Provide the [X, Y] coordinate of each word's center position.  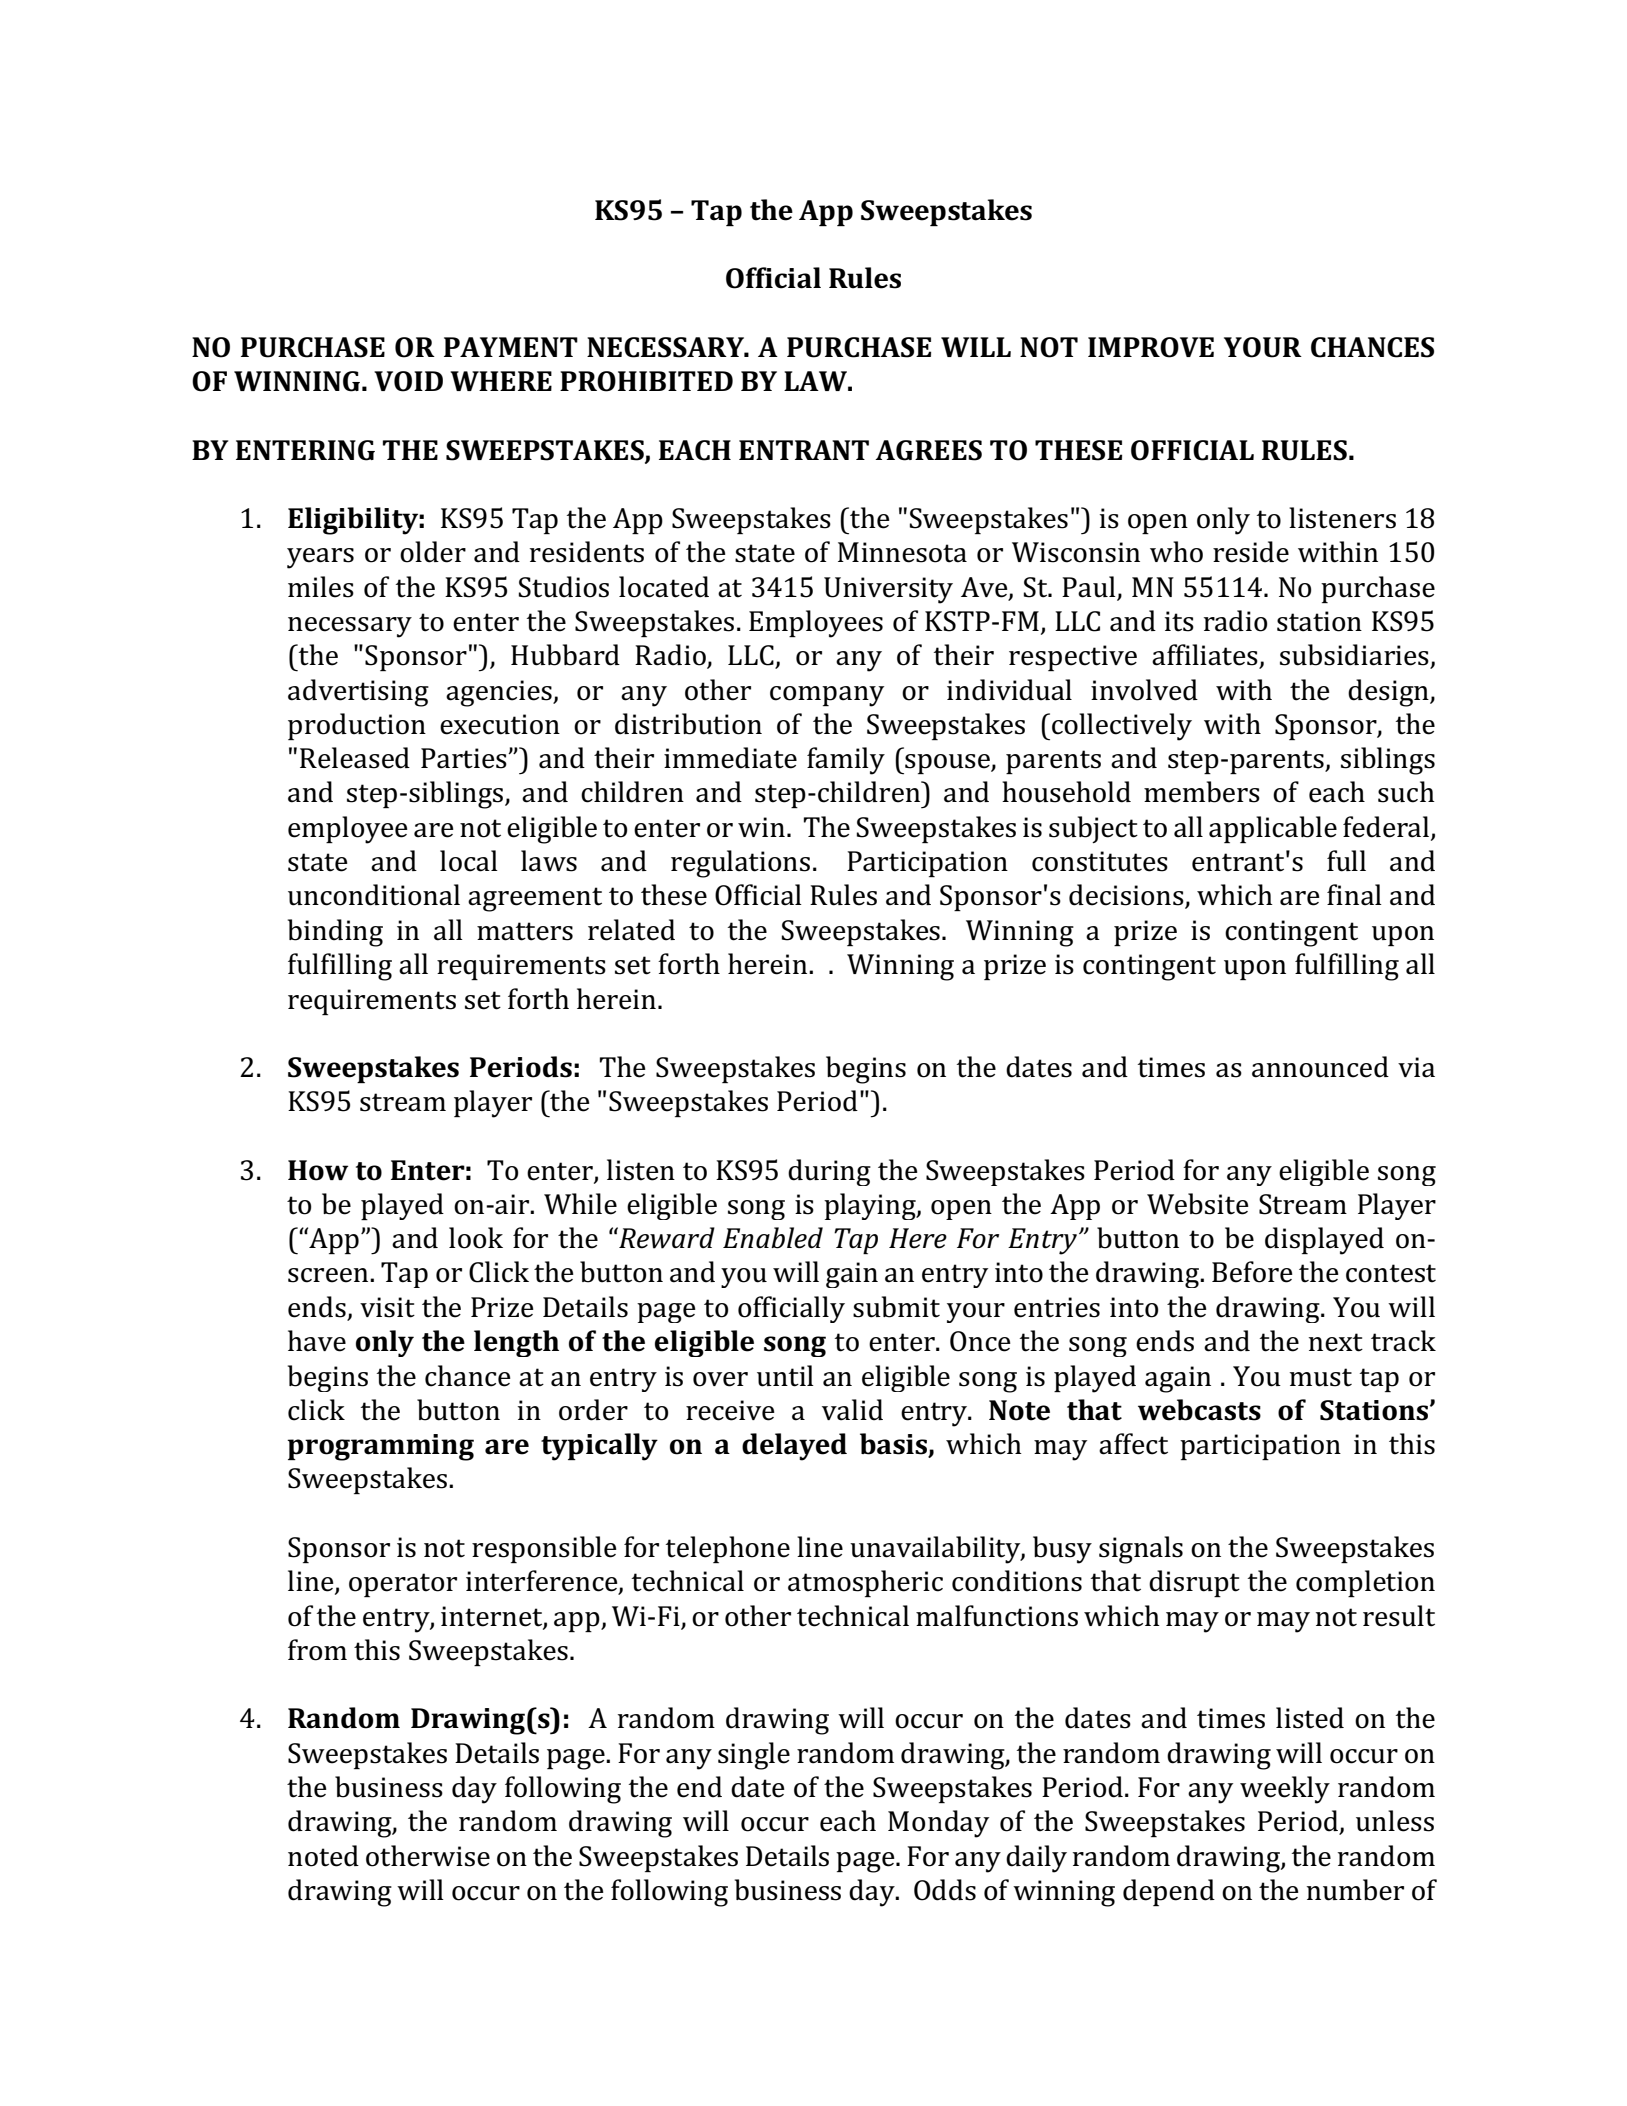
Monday [938, 1824]
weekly [1285, 1790]
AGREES [928, 450]
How [318, 1170]
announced [1320, 1067]
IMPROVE [1151, 347]
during [829, 1172]
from [317, 1650]
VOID [408, 381]
